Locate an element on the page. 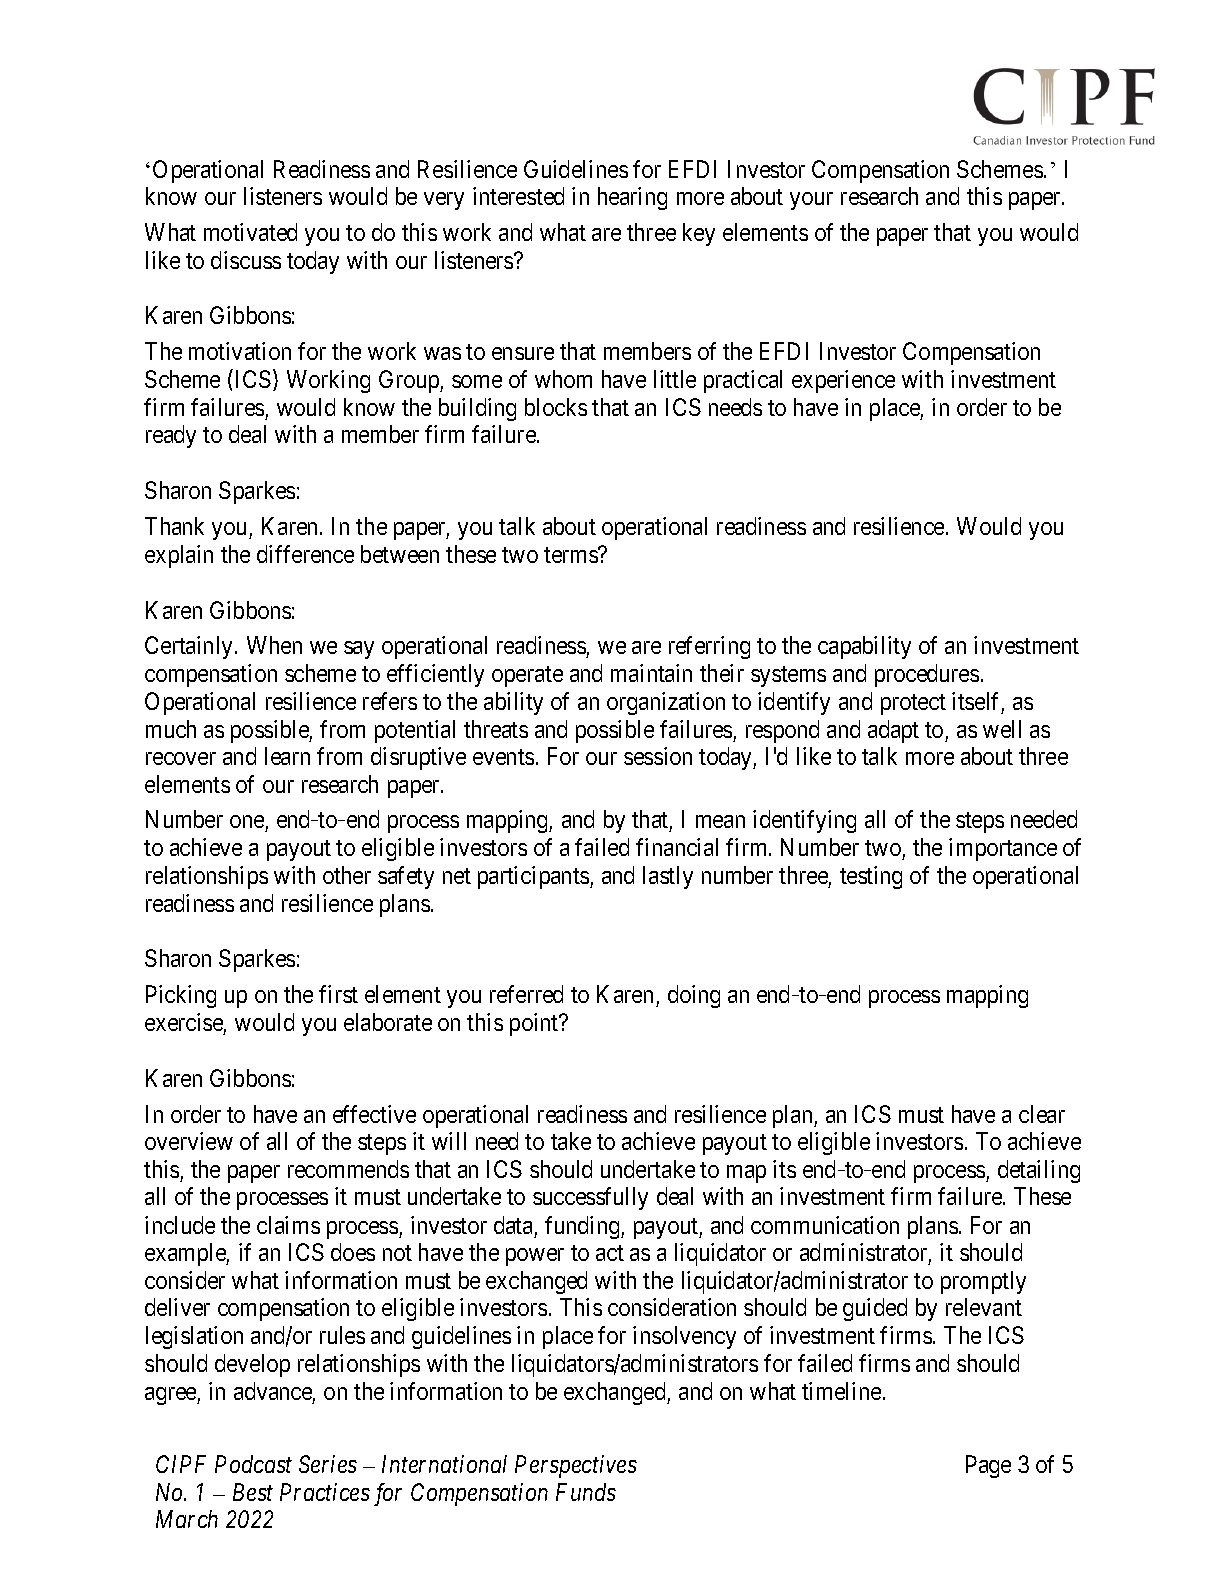  point is located at coordinates (535, 1024).
